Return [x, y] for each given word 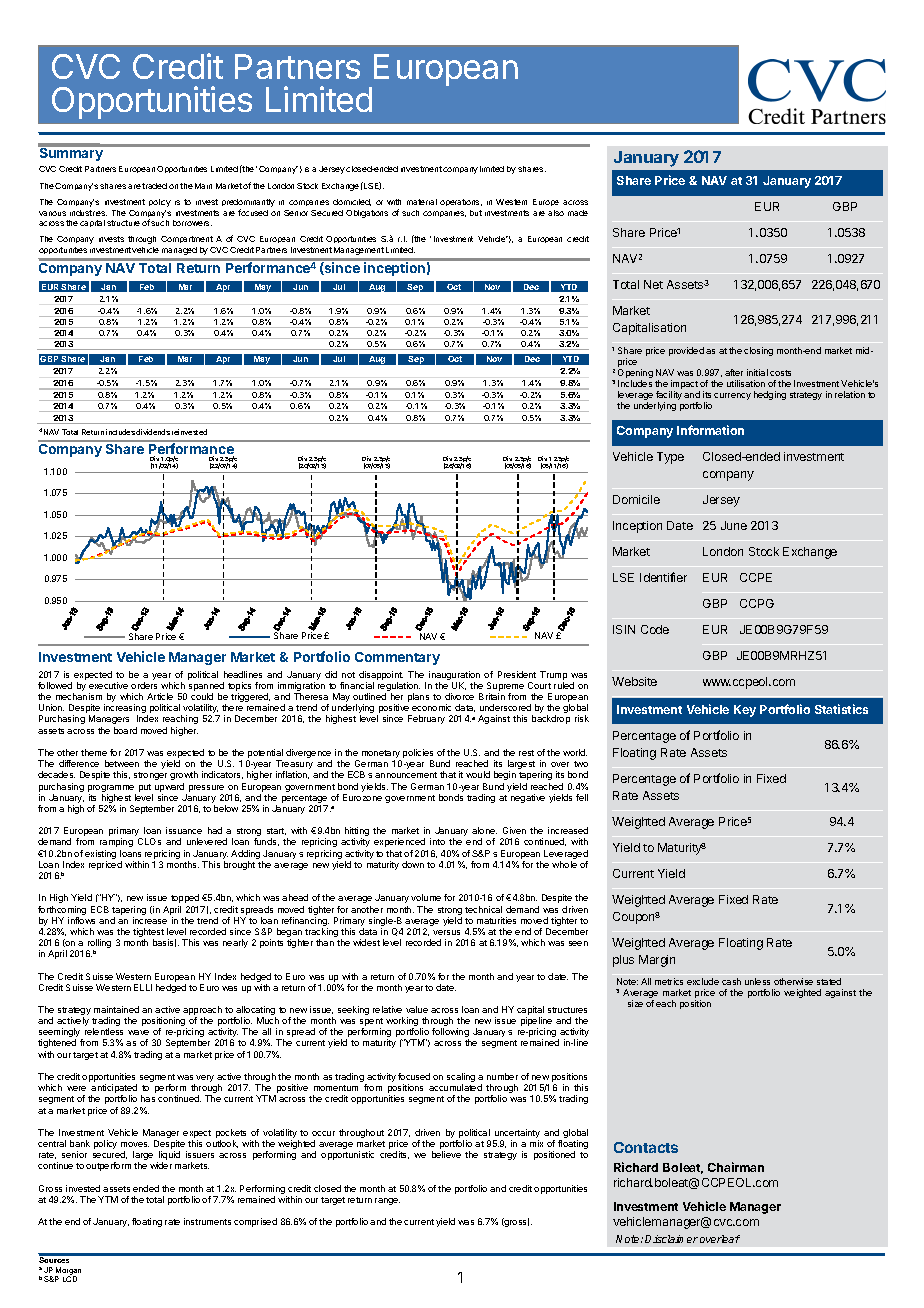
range [387, 1201]
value [417, 1009]
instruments [207, 1221]
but [476, 213]
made [578, 213]
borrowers [192, 223]
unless [757, 981]
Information [710, 430]
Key [745, 711]
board [125, 730]
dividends [153, 432]
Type [670, 458]
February [426, 719]
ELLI [143, 987]
